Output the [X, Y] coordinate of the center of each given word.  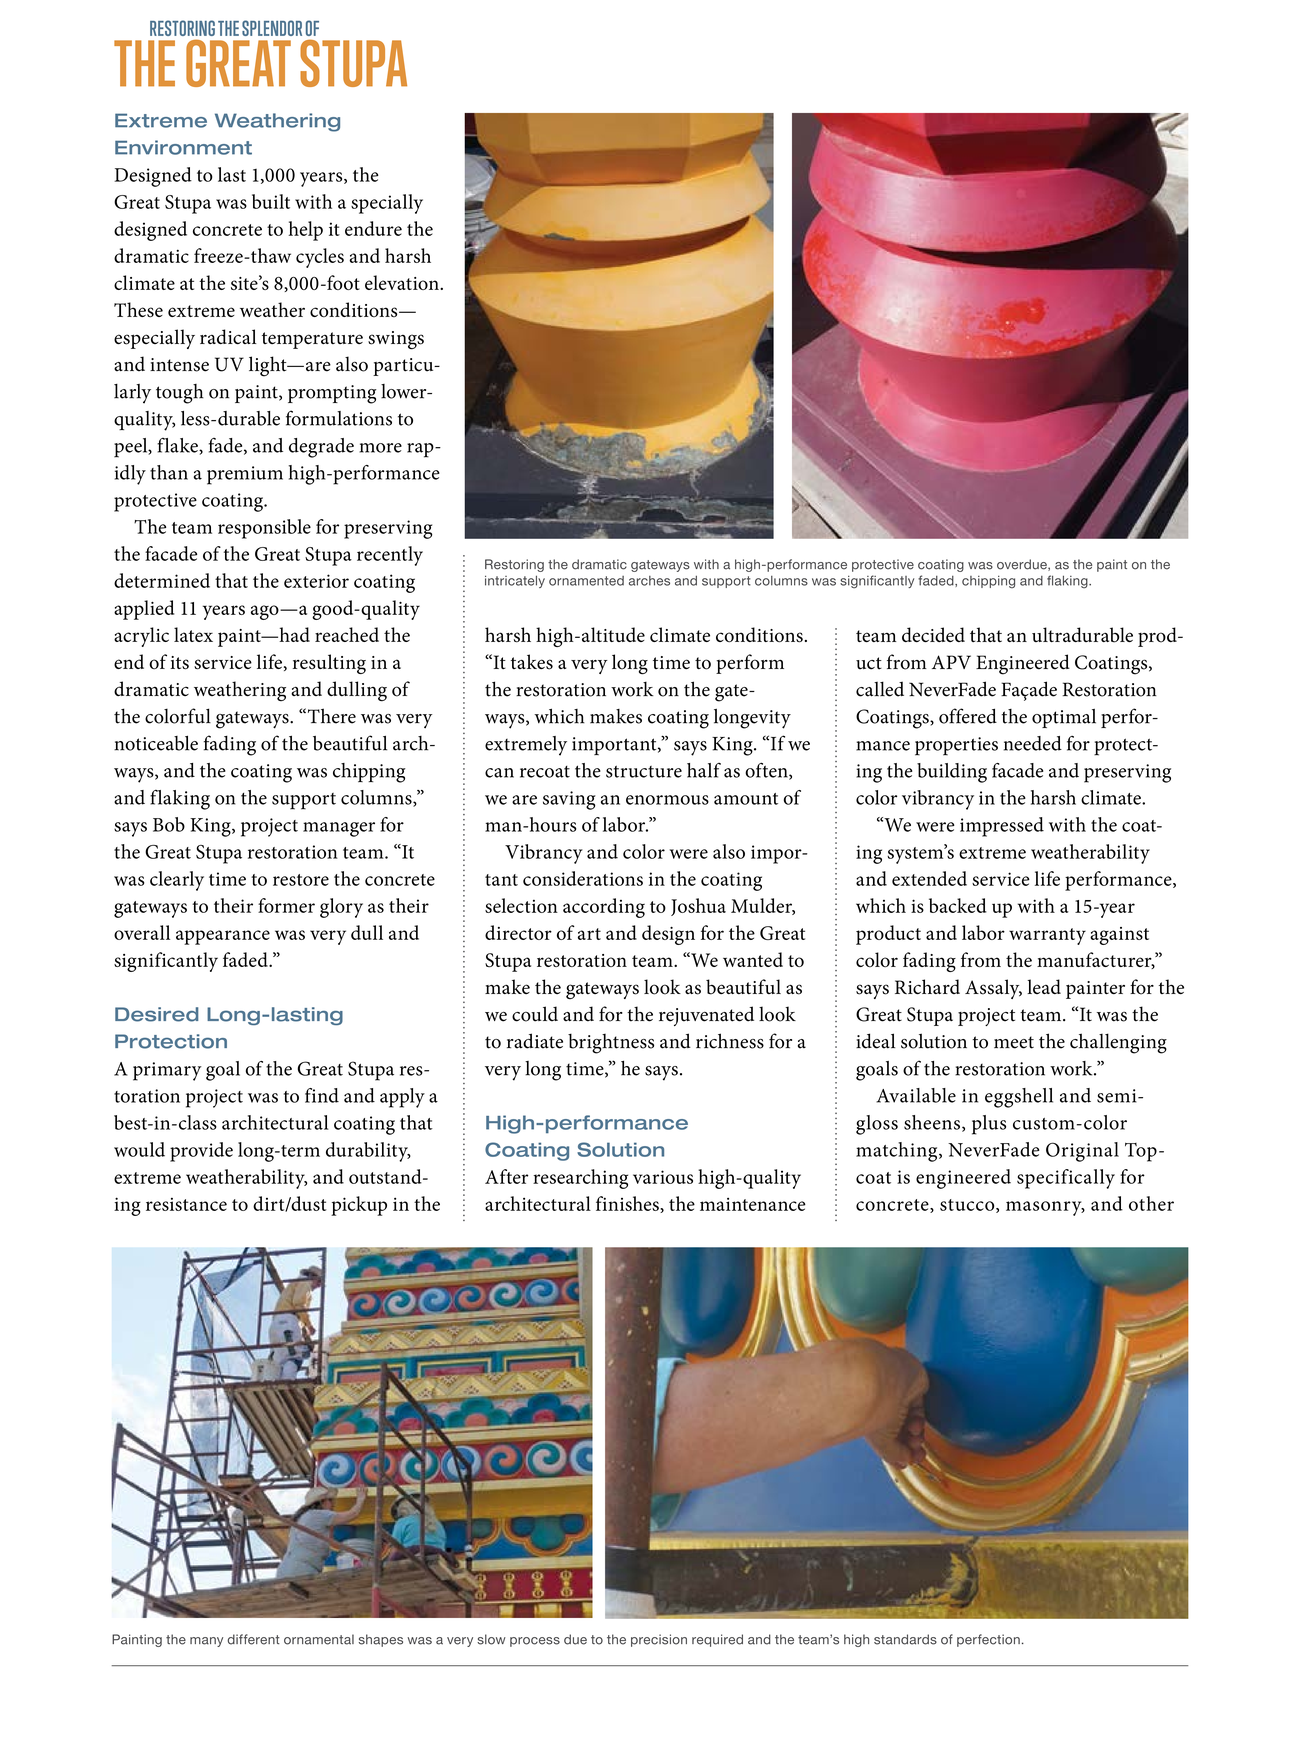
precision [659, 1640]
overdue [1023, 565]
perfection [988, 1640]
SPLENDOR [272, 28]
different [253, 1639]
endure [373, 228]
